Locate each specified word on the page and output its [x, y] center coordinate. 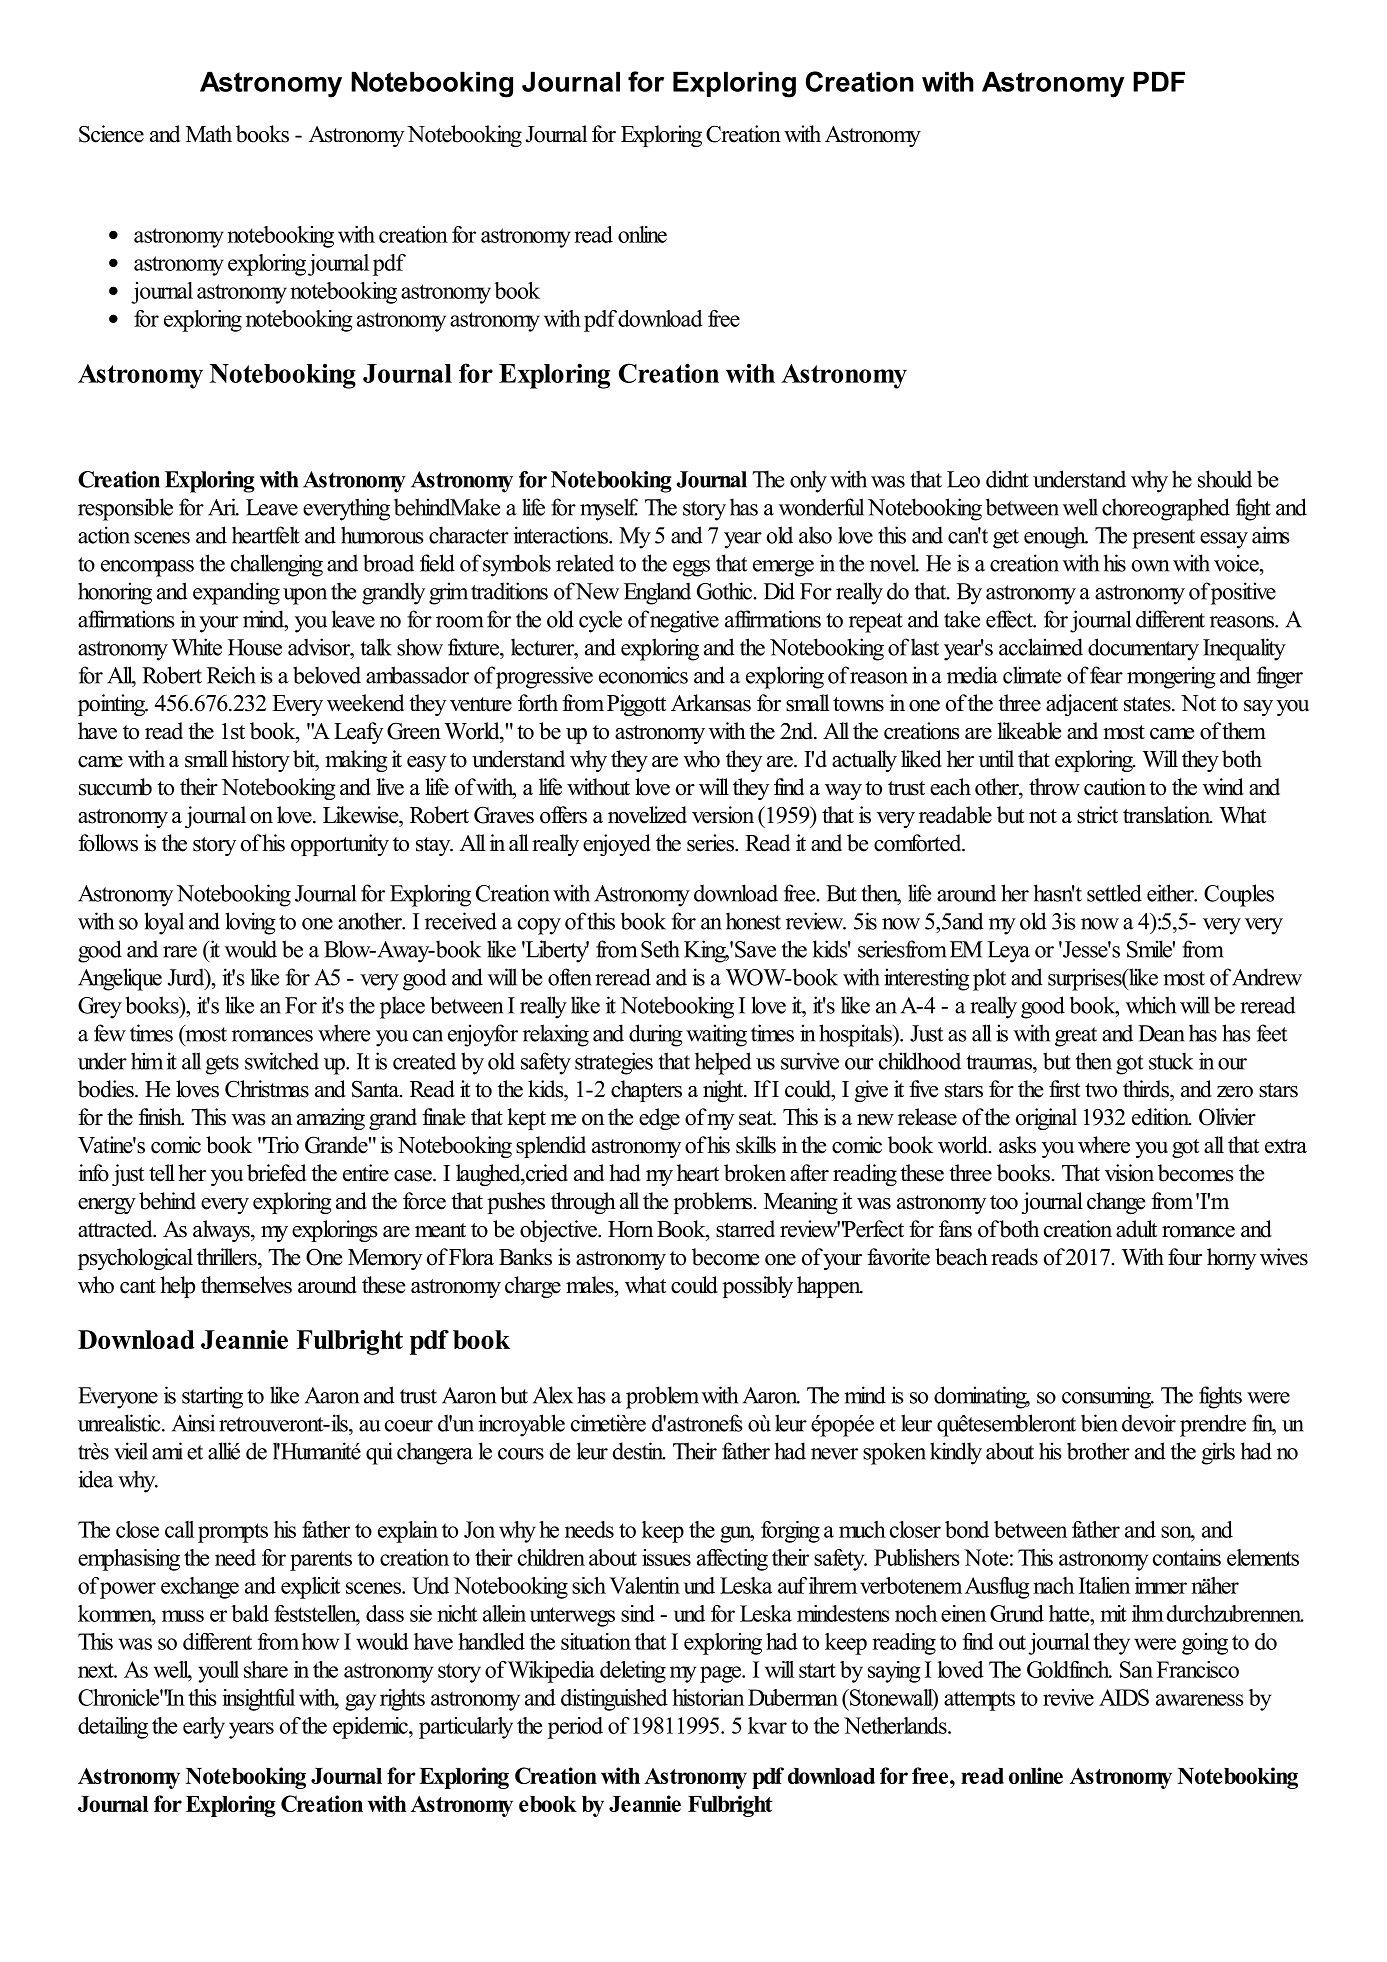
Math [209, 133]
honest [753, 921]
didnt [1007, 479]
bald [250, 1613]
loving [250, 923]
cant [138, 1286]
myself [609, 509]
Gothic [726, 591]
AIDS [1124, 1697]
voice [1237, 563]
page [721, 1674]
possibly [757, 1287]
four [1185, 1257]
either [1171, 893]
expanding [236, 593]
